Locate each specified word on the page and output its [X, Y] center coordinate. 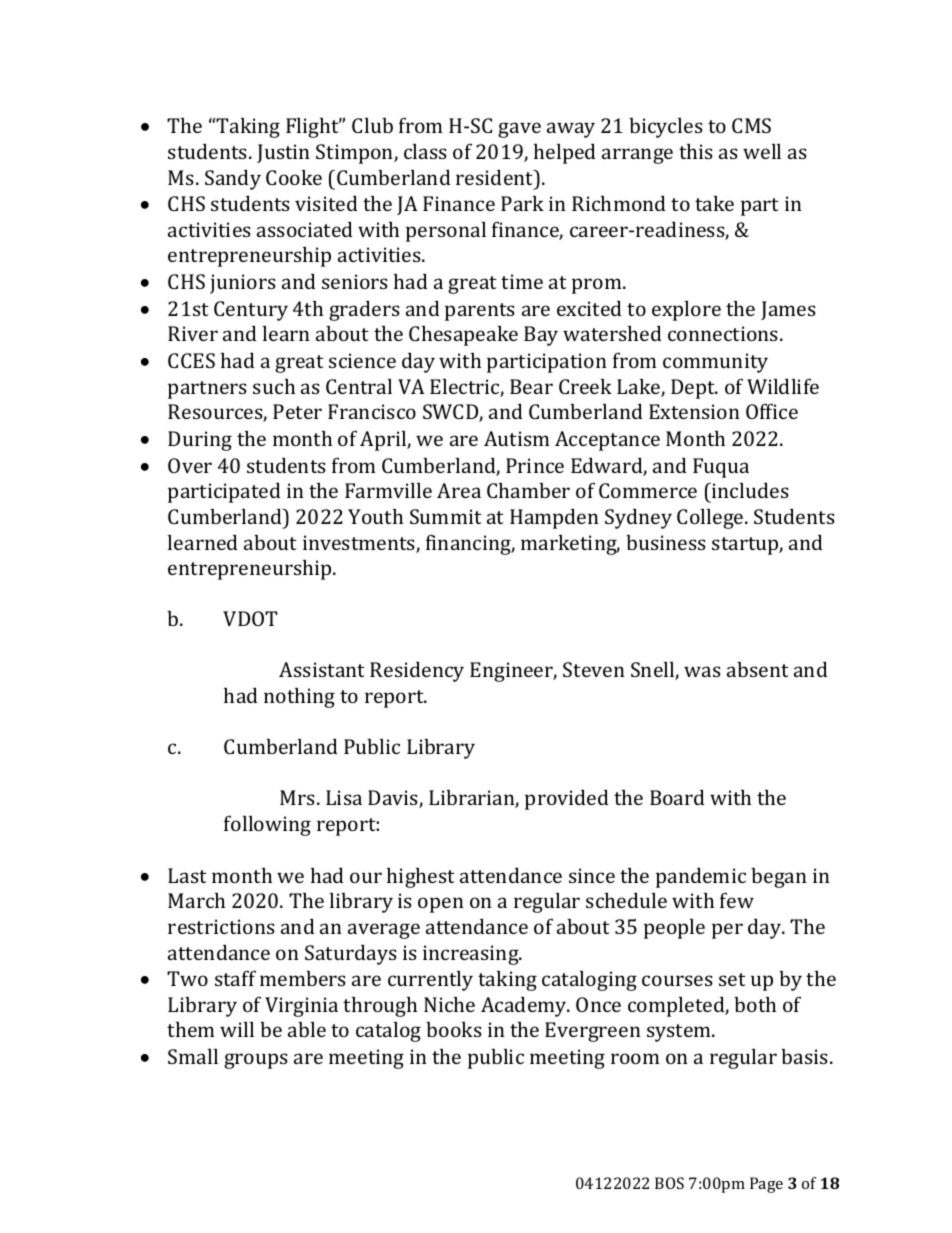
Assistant [322, 669]
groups [256, 1061]
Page [766, 1185]
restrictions [221, 926]
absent [758, 669]
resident [496, 177]
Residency [417, 671]
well [762, 151]
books [454, 1029]
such [274, 386]
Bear [531, 386]
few [737, 900]
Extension [694, 411]
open [441, 905]
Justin [283, 153]
